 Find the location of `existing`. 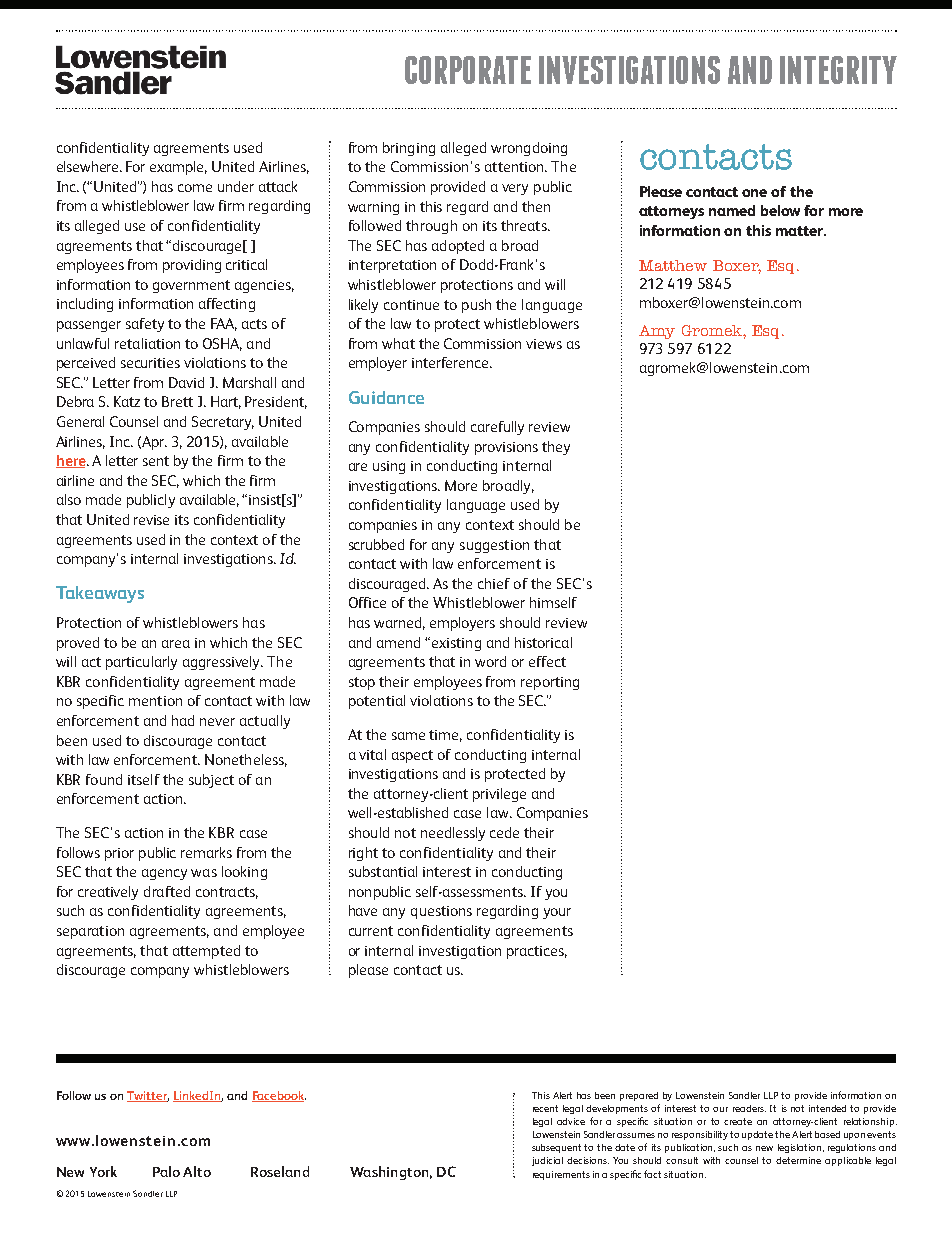

existing is located at coordinates (456, 644).
